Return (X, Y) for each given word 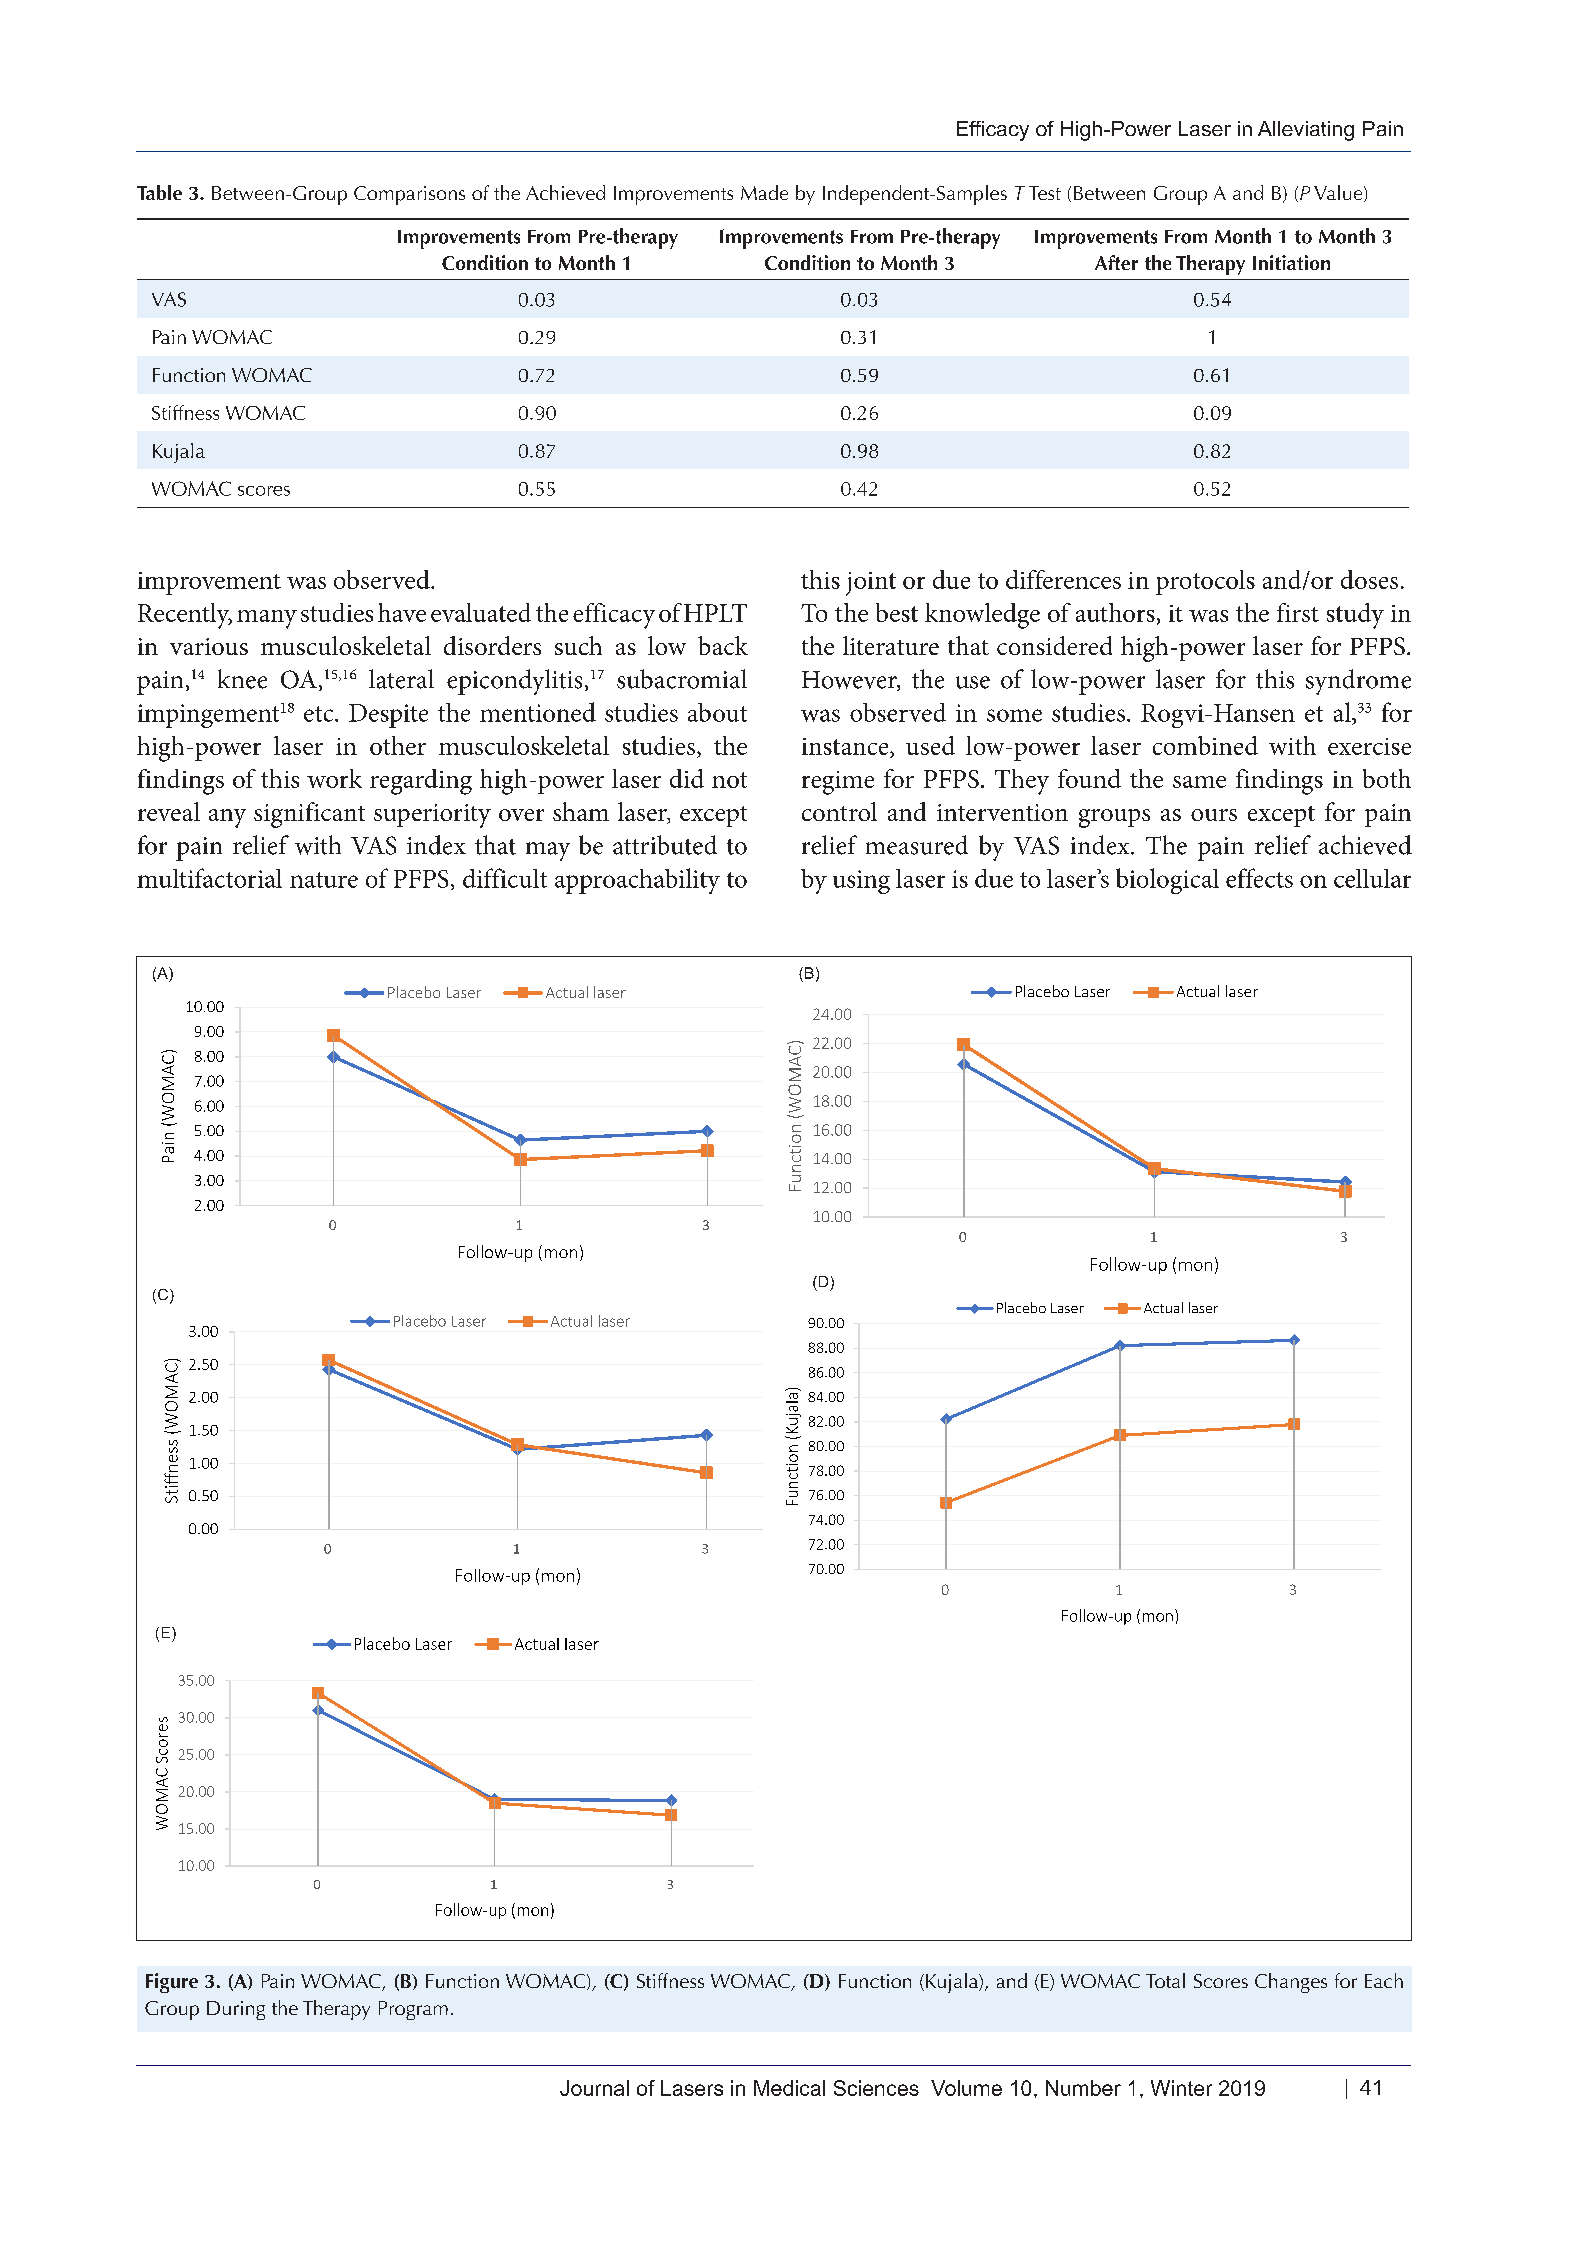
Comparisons (409, 195)
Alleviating (1306, 131)
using (861, 882)
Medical (789, 2088)
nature (324, 880)
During (236, 2010)
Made (764, 192)
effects (1259, 878)
